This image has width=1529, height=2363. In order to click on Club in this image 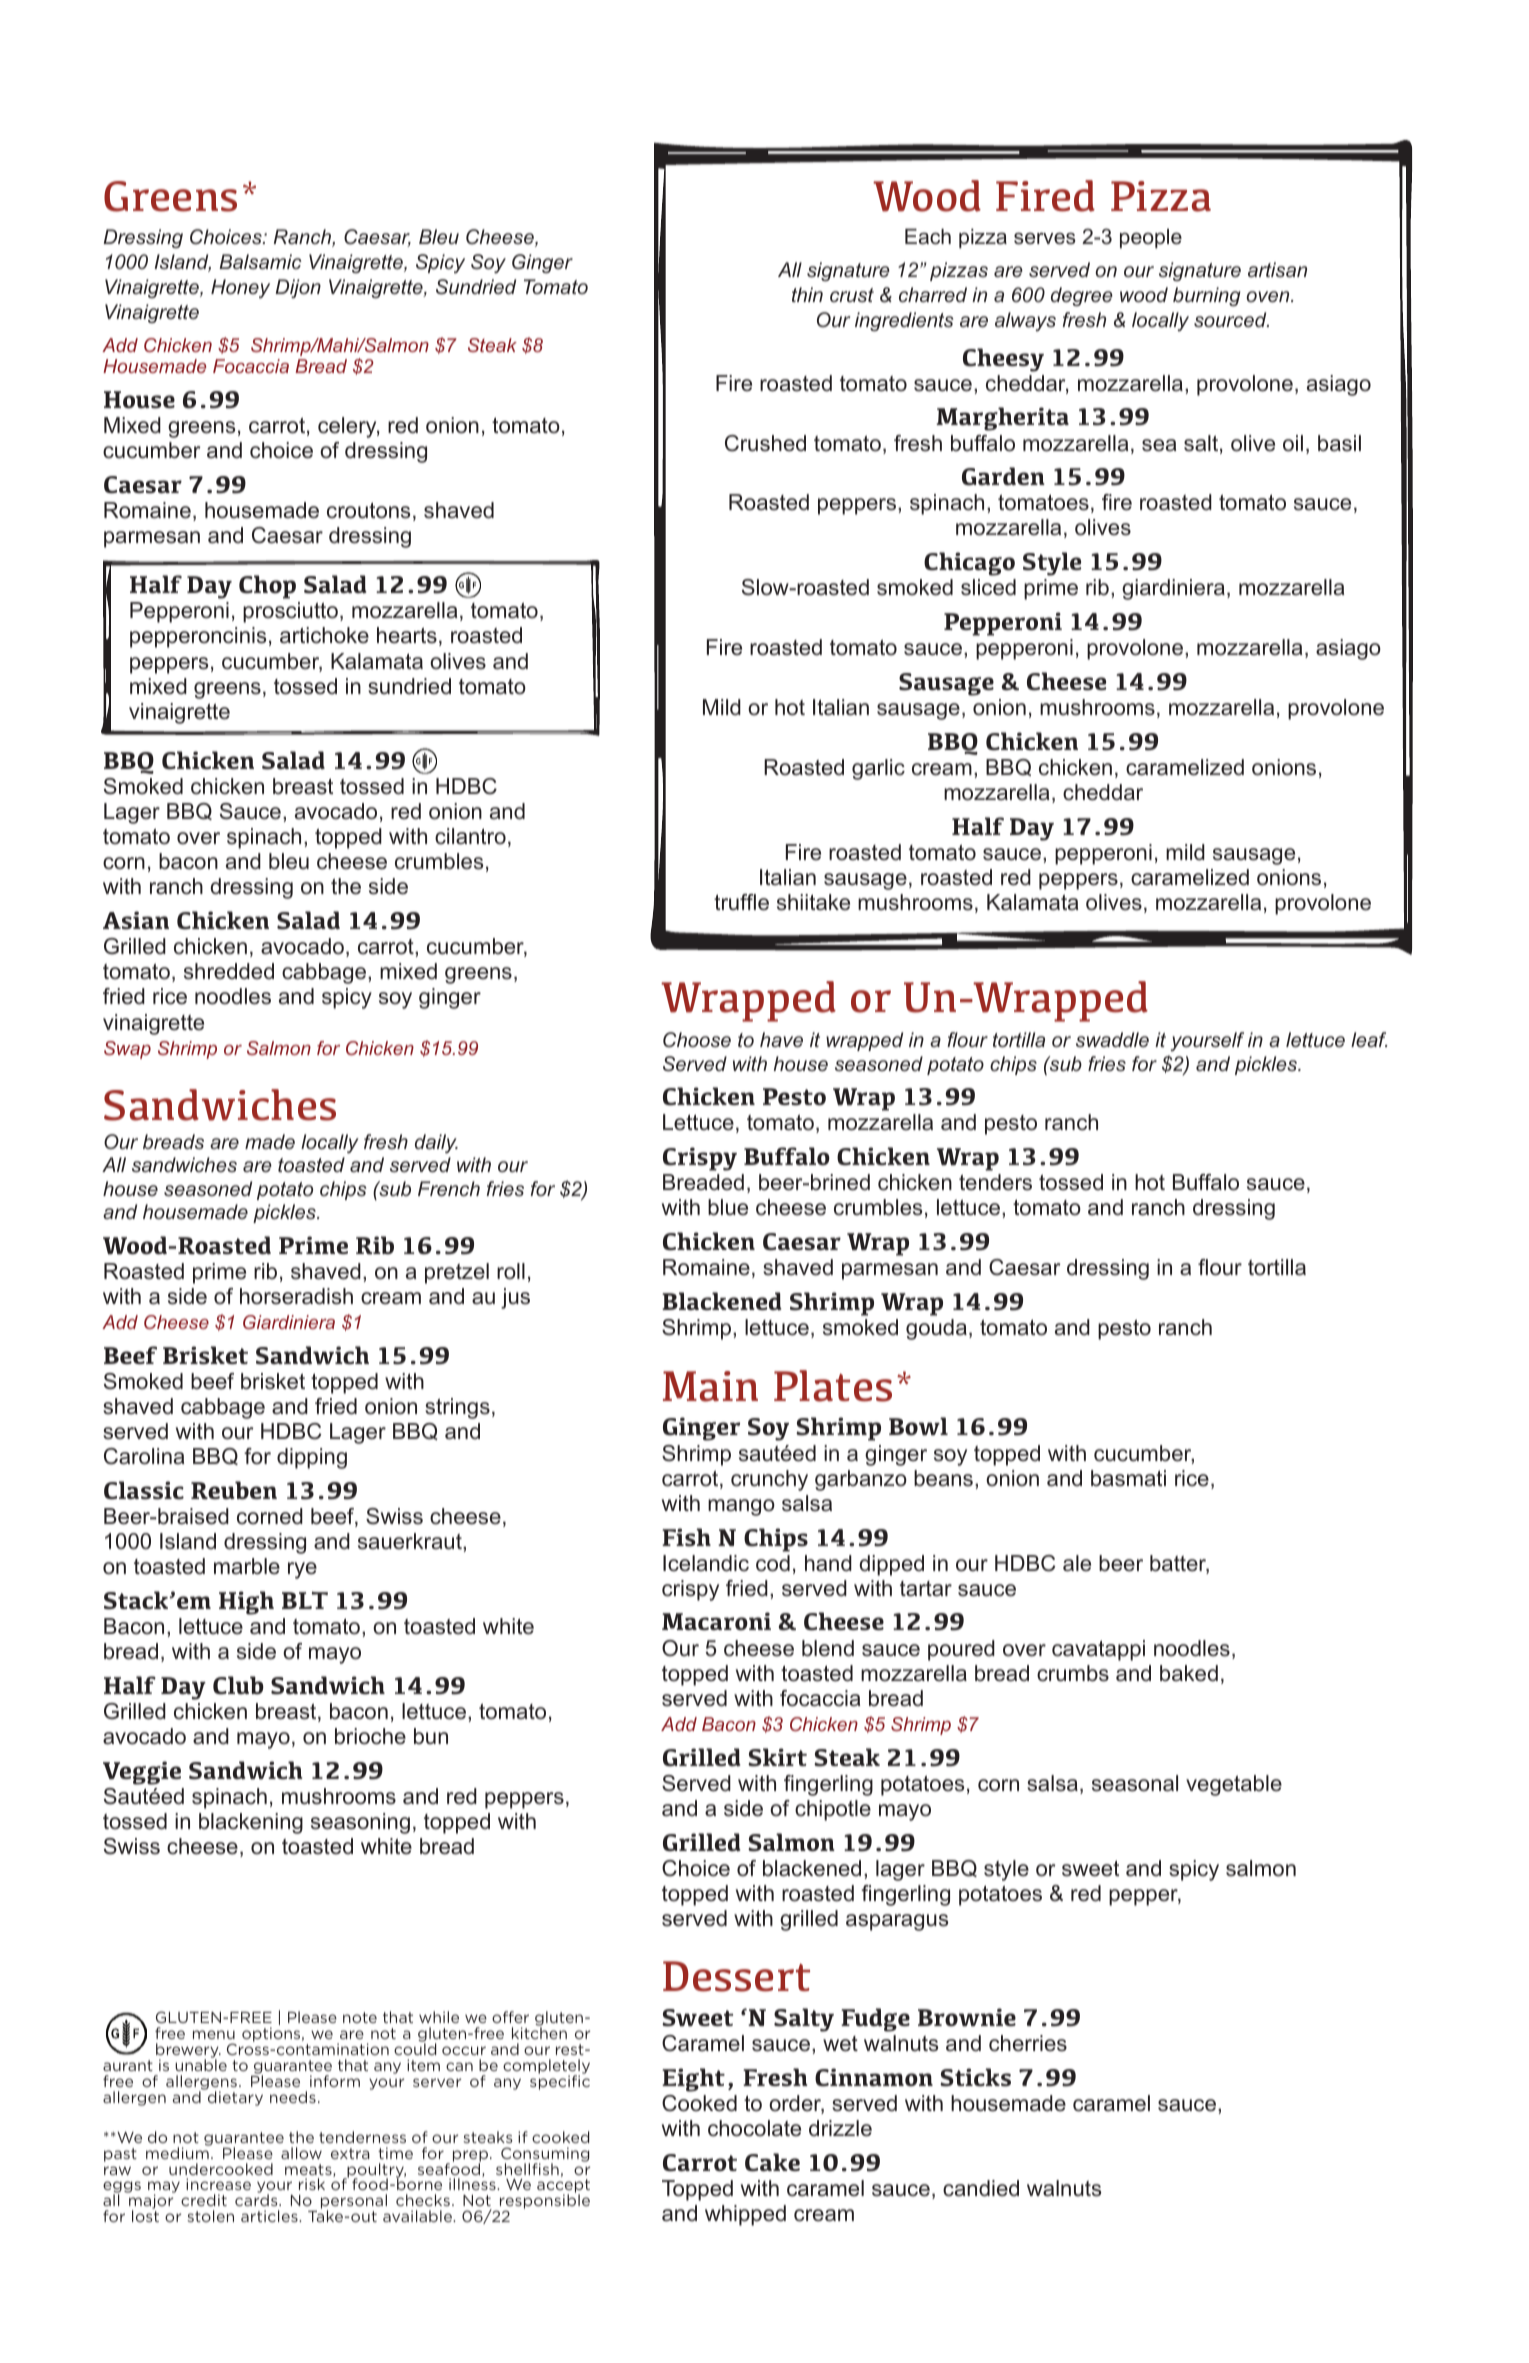, I will do `click(238, 1685)`.
